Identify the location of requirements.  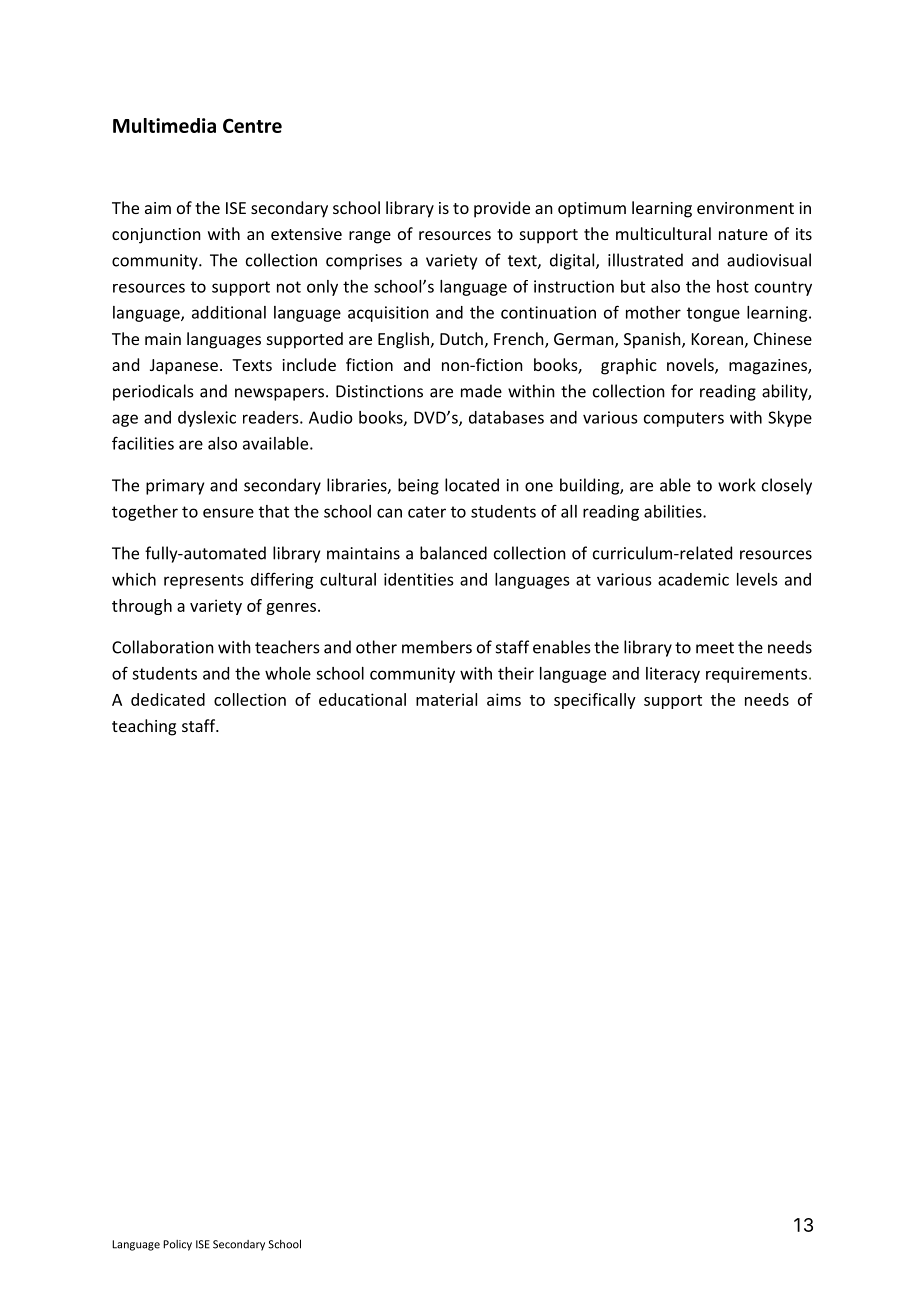
(756, 675).
